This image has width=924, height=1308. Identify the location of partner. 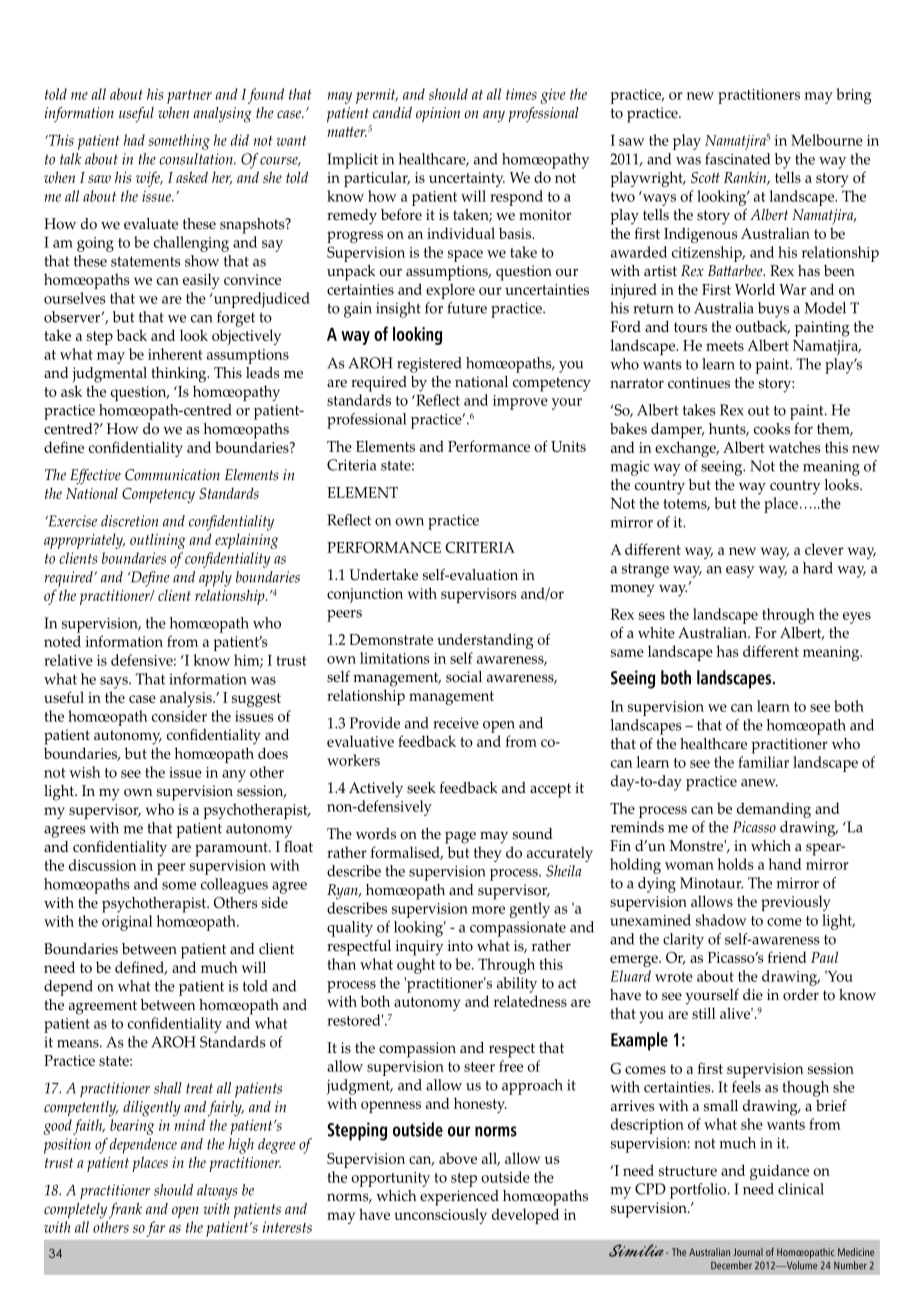
(189, 97).
